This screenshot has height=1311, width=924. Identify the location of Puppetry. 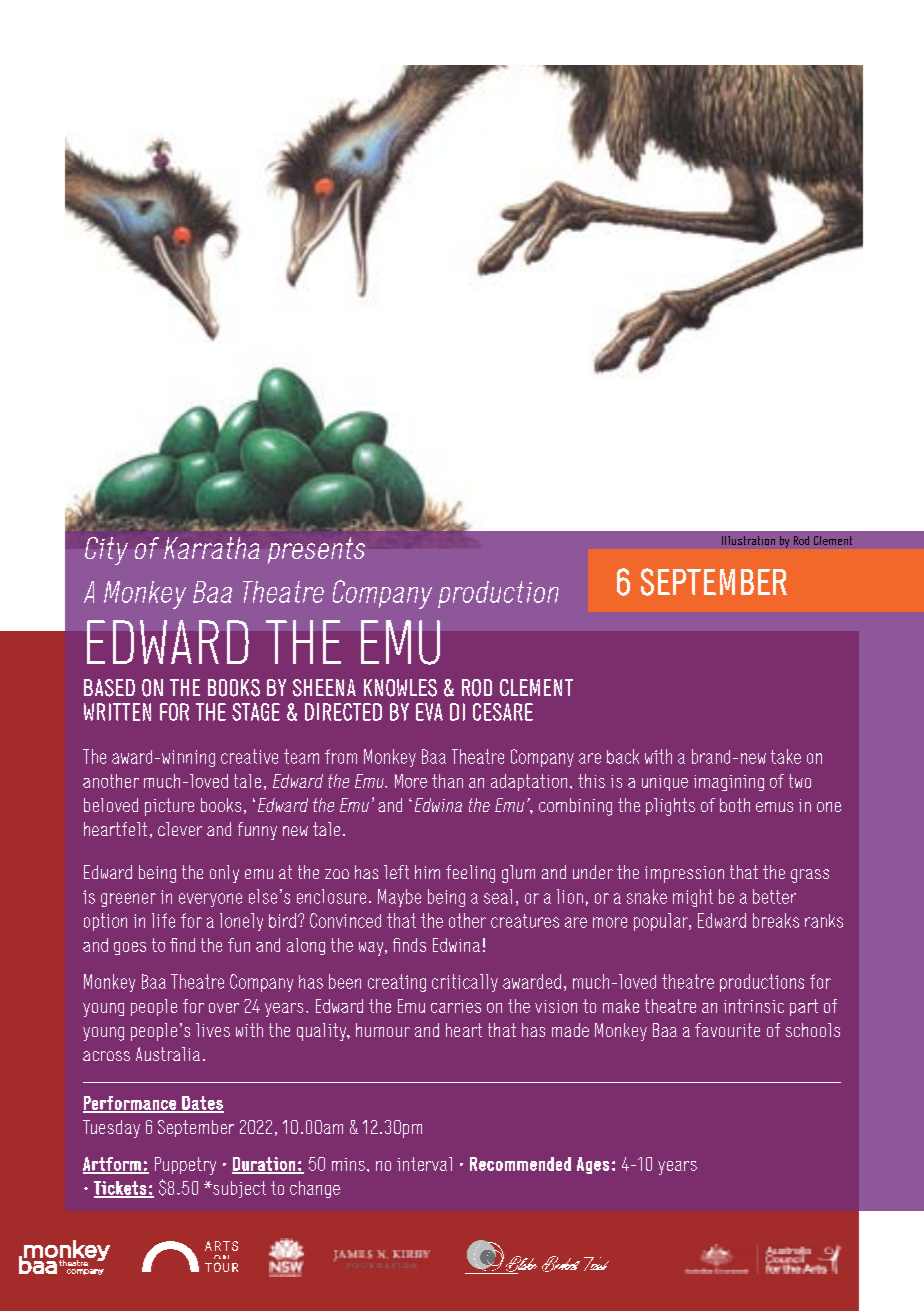
(185, 1166).
